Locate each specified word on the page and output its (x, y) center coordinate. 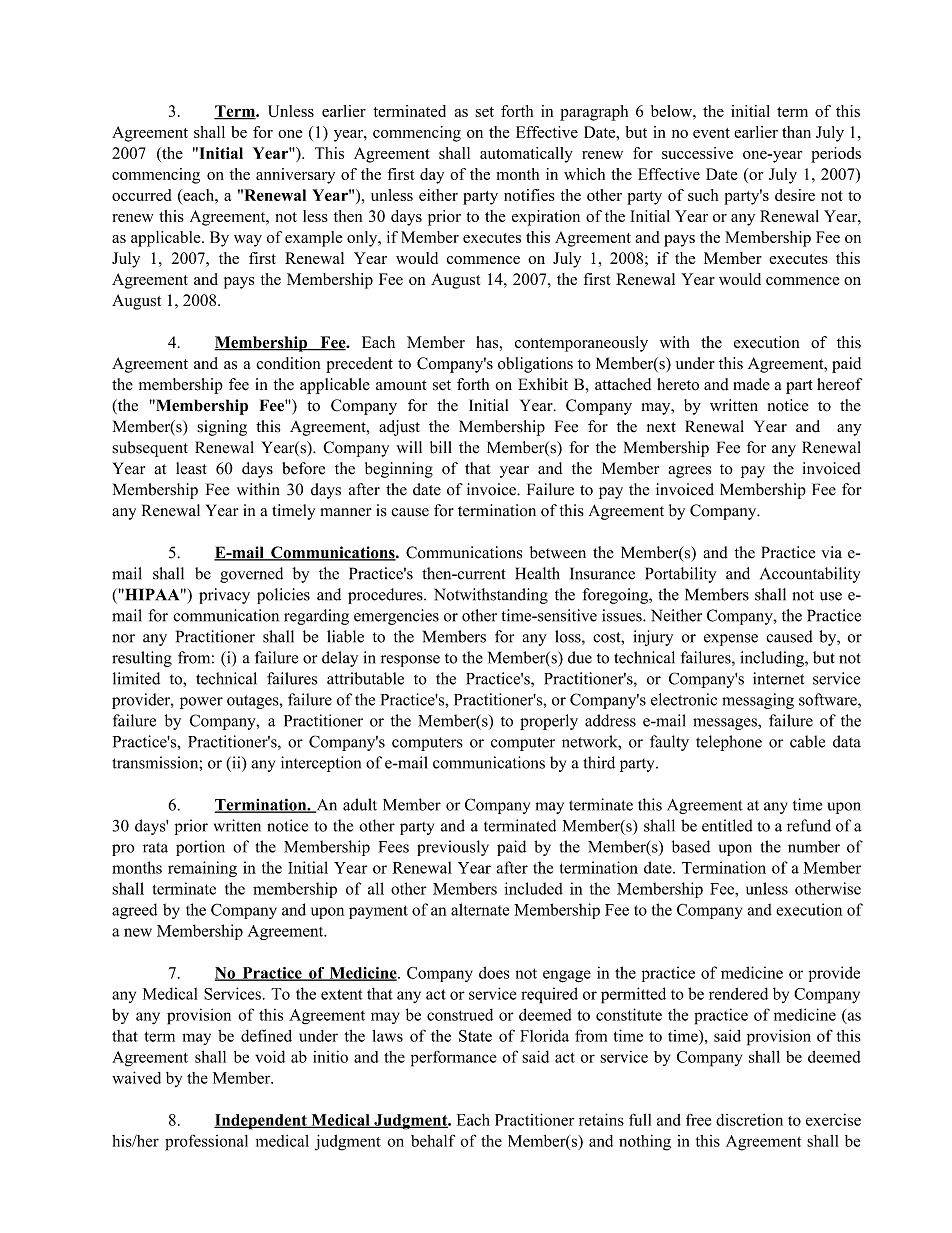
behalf (433, 1140)
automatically (526, 155)
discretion (749, 1120)
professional (206, 1142)
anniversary (295, 176)
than (796, 132)
